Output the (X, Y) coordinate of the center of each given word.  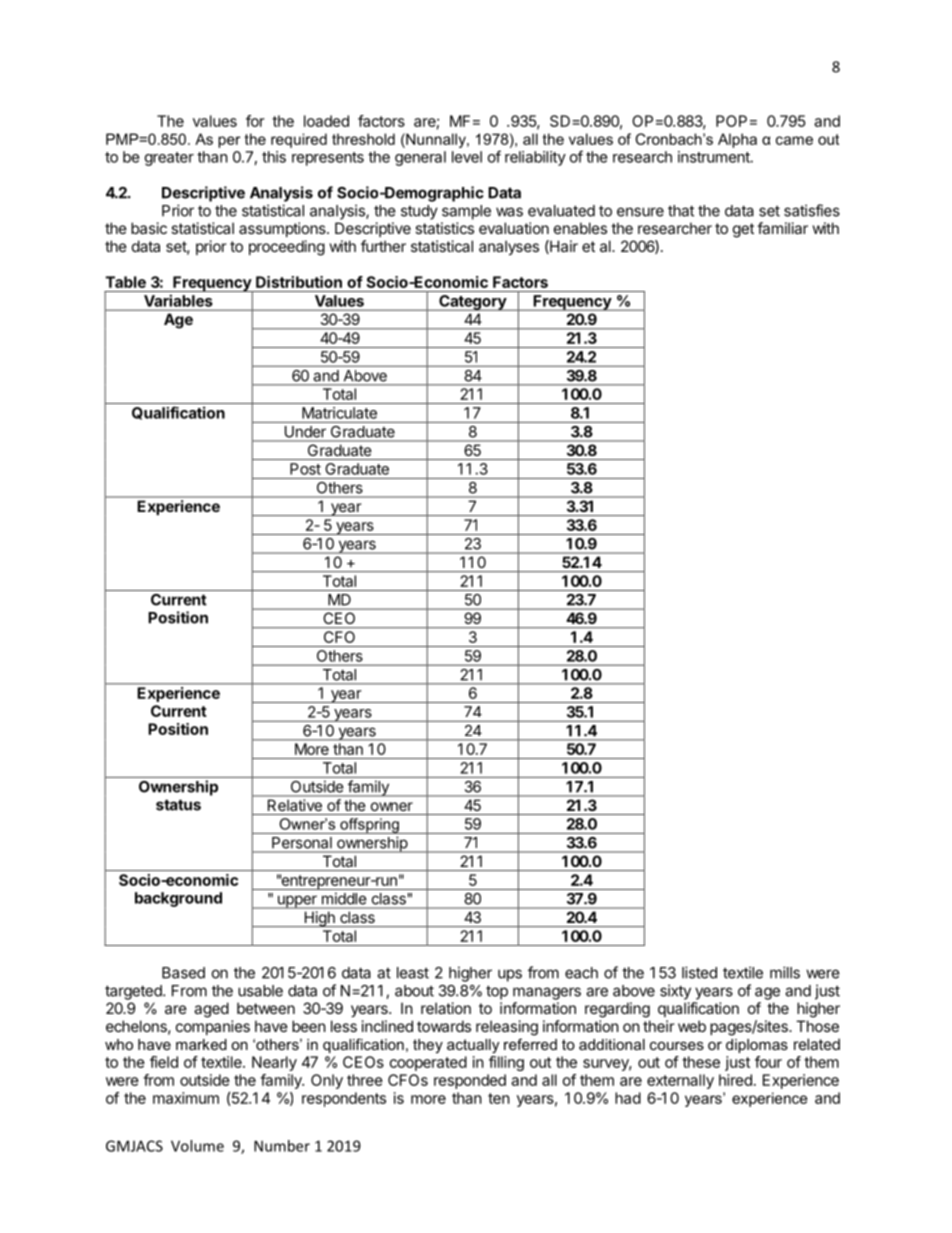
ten (499, 1098)
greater (169, 159)
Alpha (737, 140)
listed (699, 972)
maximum (186, 1098)
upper (297, 902)
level (467, 157)
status (178, 805)
